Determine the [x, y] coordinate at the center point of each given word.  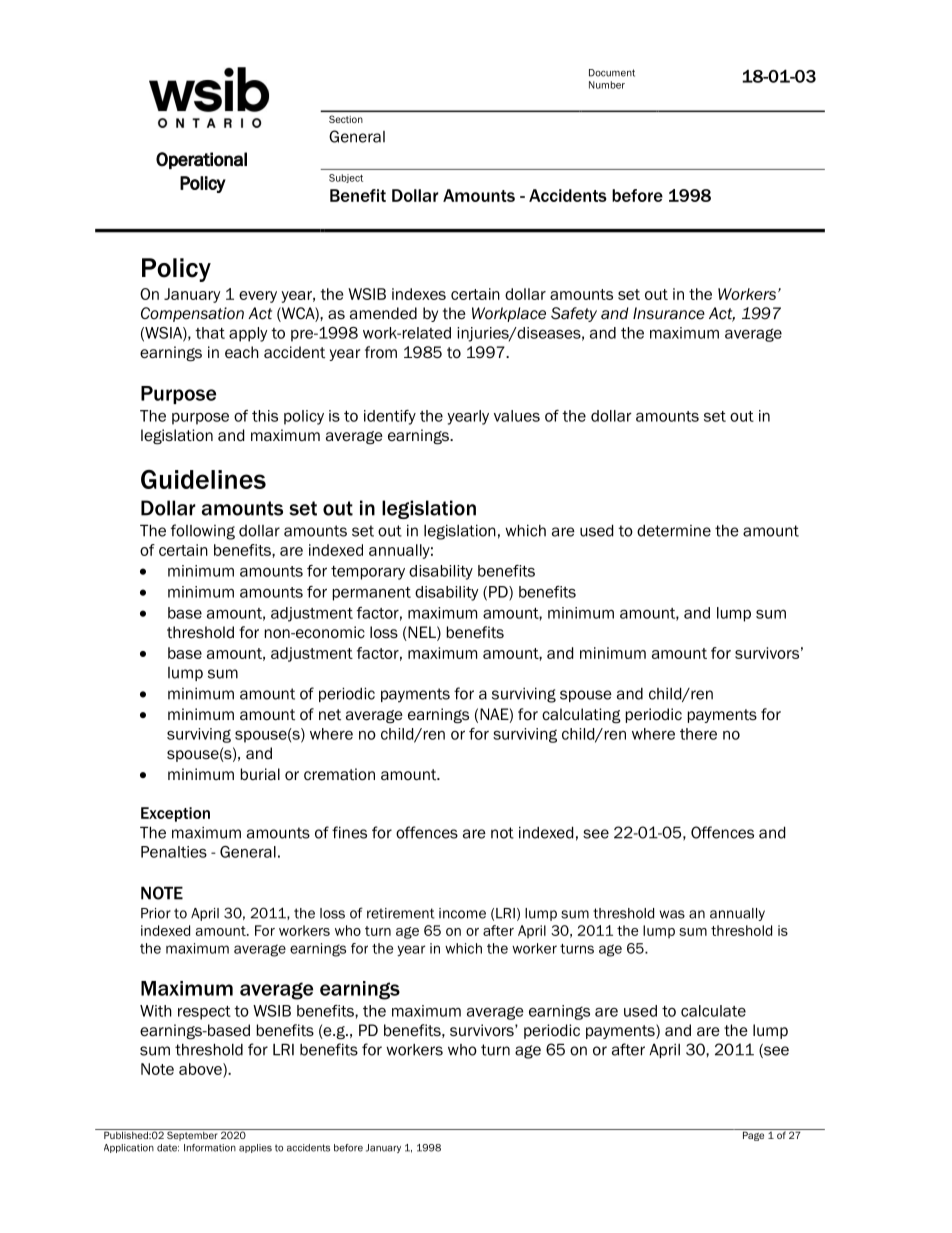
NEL [423, 632]
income [462, 913]
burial [260, 774]
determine [674, 531]
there [698, 734]
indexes [419, 294]
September [192, 1135]
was [672, 914]
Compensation [192, 314]
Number [607, 85]
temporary [368, 573]
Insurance [669, 313]
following [203, 532]
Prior [156, 913]
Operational [201, 160]
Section [346, 119]
